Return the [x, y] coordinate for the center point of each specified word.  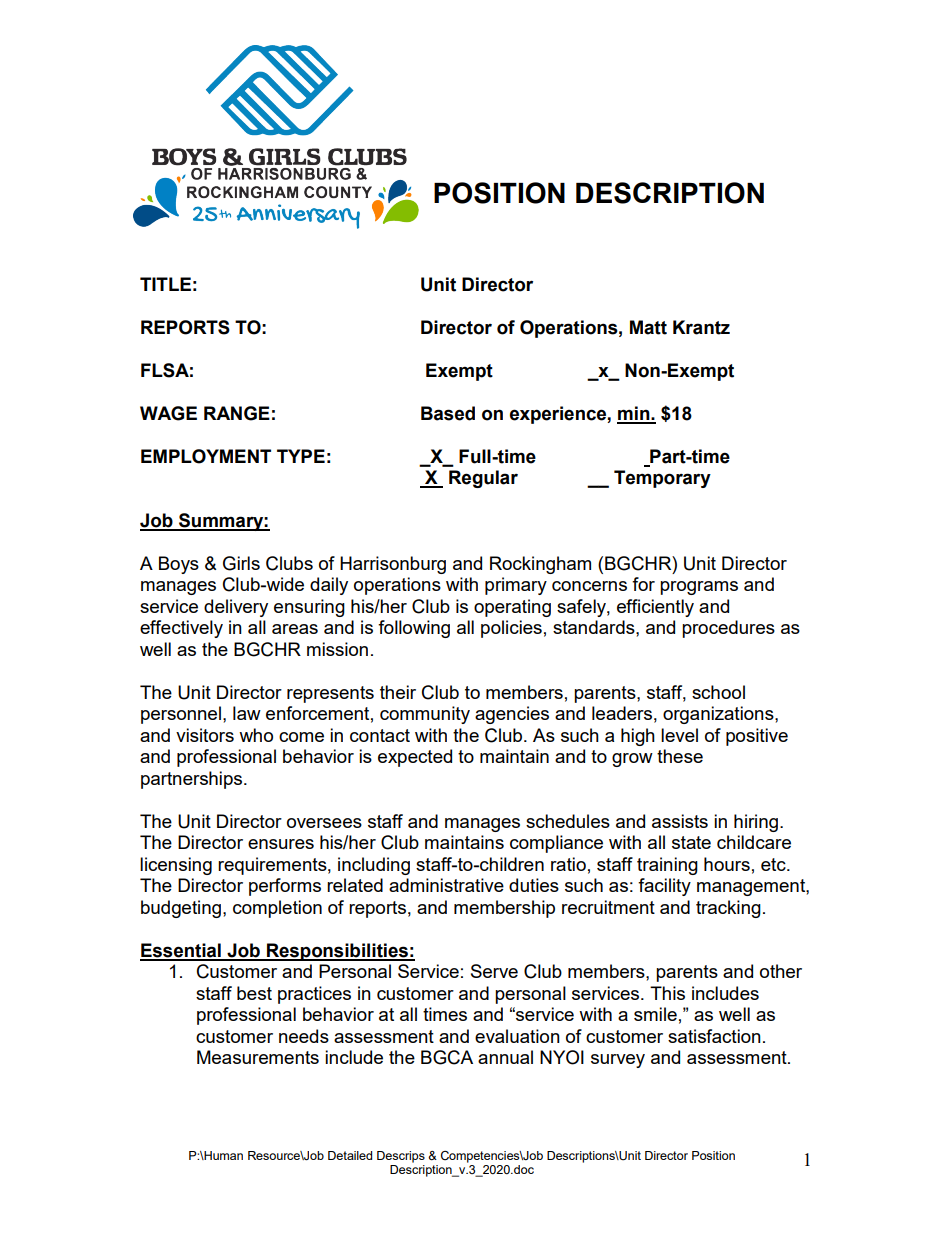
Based [448, 413]
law [247, 713]
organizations [719, 715]
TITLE [165, 284]
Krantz [701, 327]
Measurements [258, 1057]
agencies [512, 715]
